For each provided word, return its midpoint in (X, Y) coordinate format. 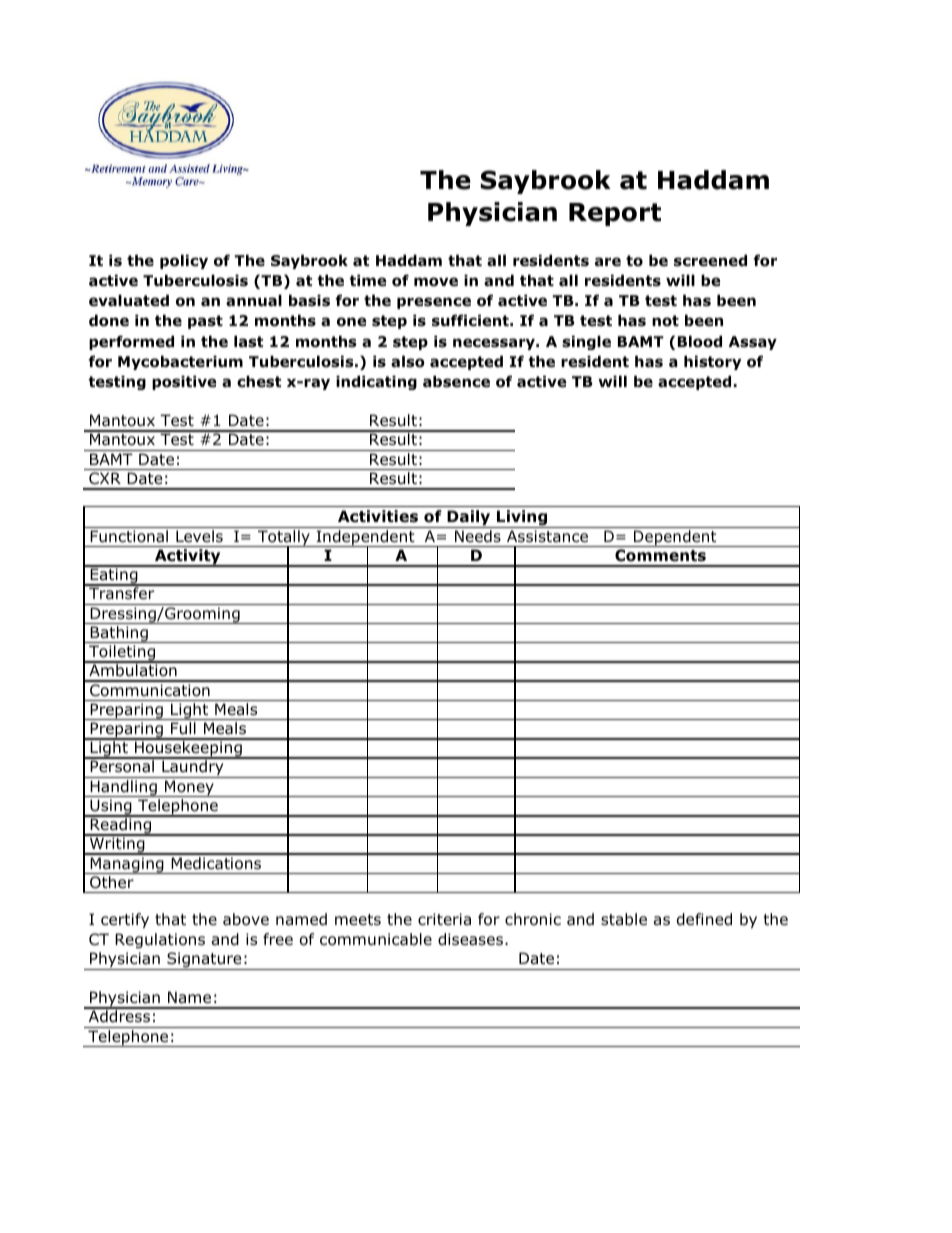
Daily (469, 519)
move (436, 282)
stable (624, 919)
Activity (188, 558)
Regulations (160, 940)
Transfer (122, 592)
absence (456, 381)
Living (522, 519)
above (246, 919)
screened (710, 260)
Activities (378, 516)
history (712, 362)
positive (184, 382)
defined (704, 919)
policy (184, 261)
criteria (444, 919)
